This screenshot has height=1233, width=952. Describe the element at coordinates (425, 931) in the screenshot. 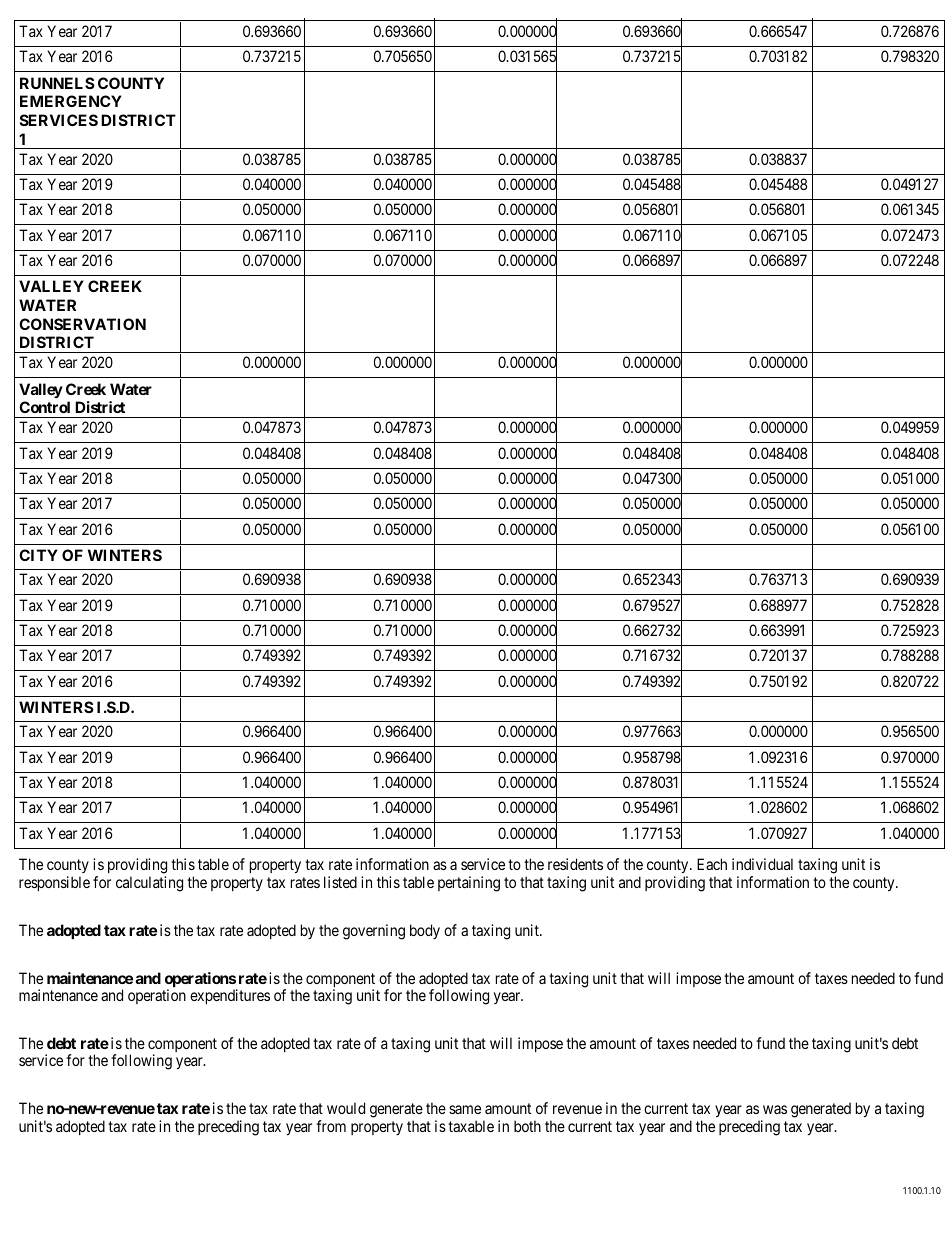

I see `body` at that location.
